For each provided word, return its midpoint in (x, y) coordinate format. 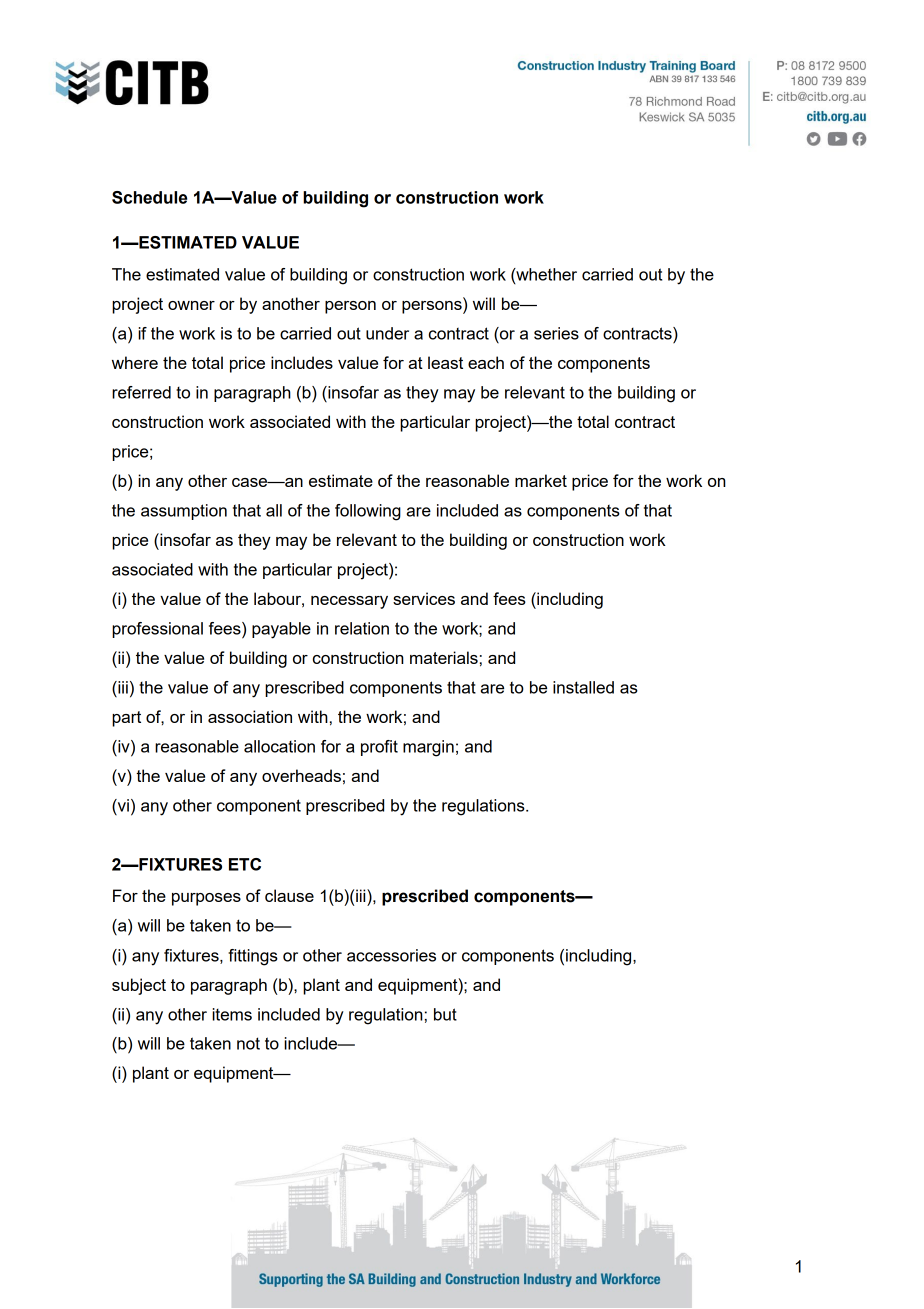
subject (139, 986)
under (387, 333)
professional (157, 630)
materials (444, 657)
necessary (349, 602)
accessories (391, 955)
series (556, 333)
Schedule (149, 197)
